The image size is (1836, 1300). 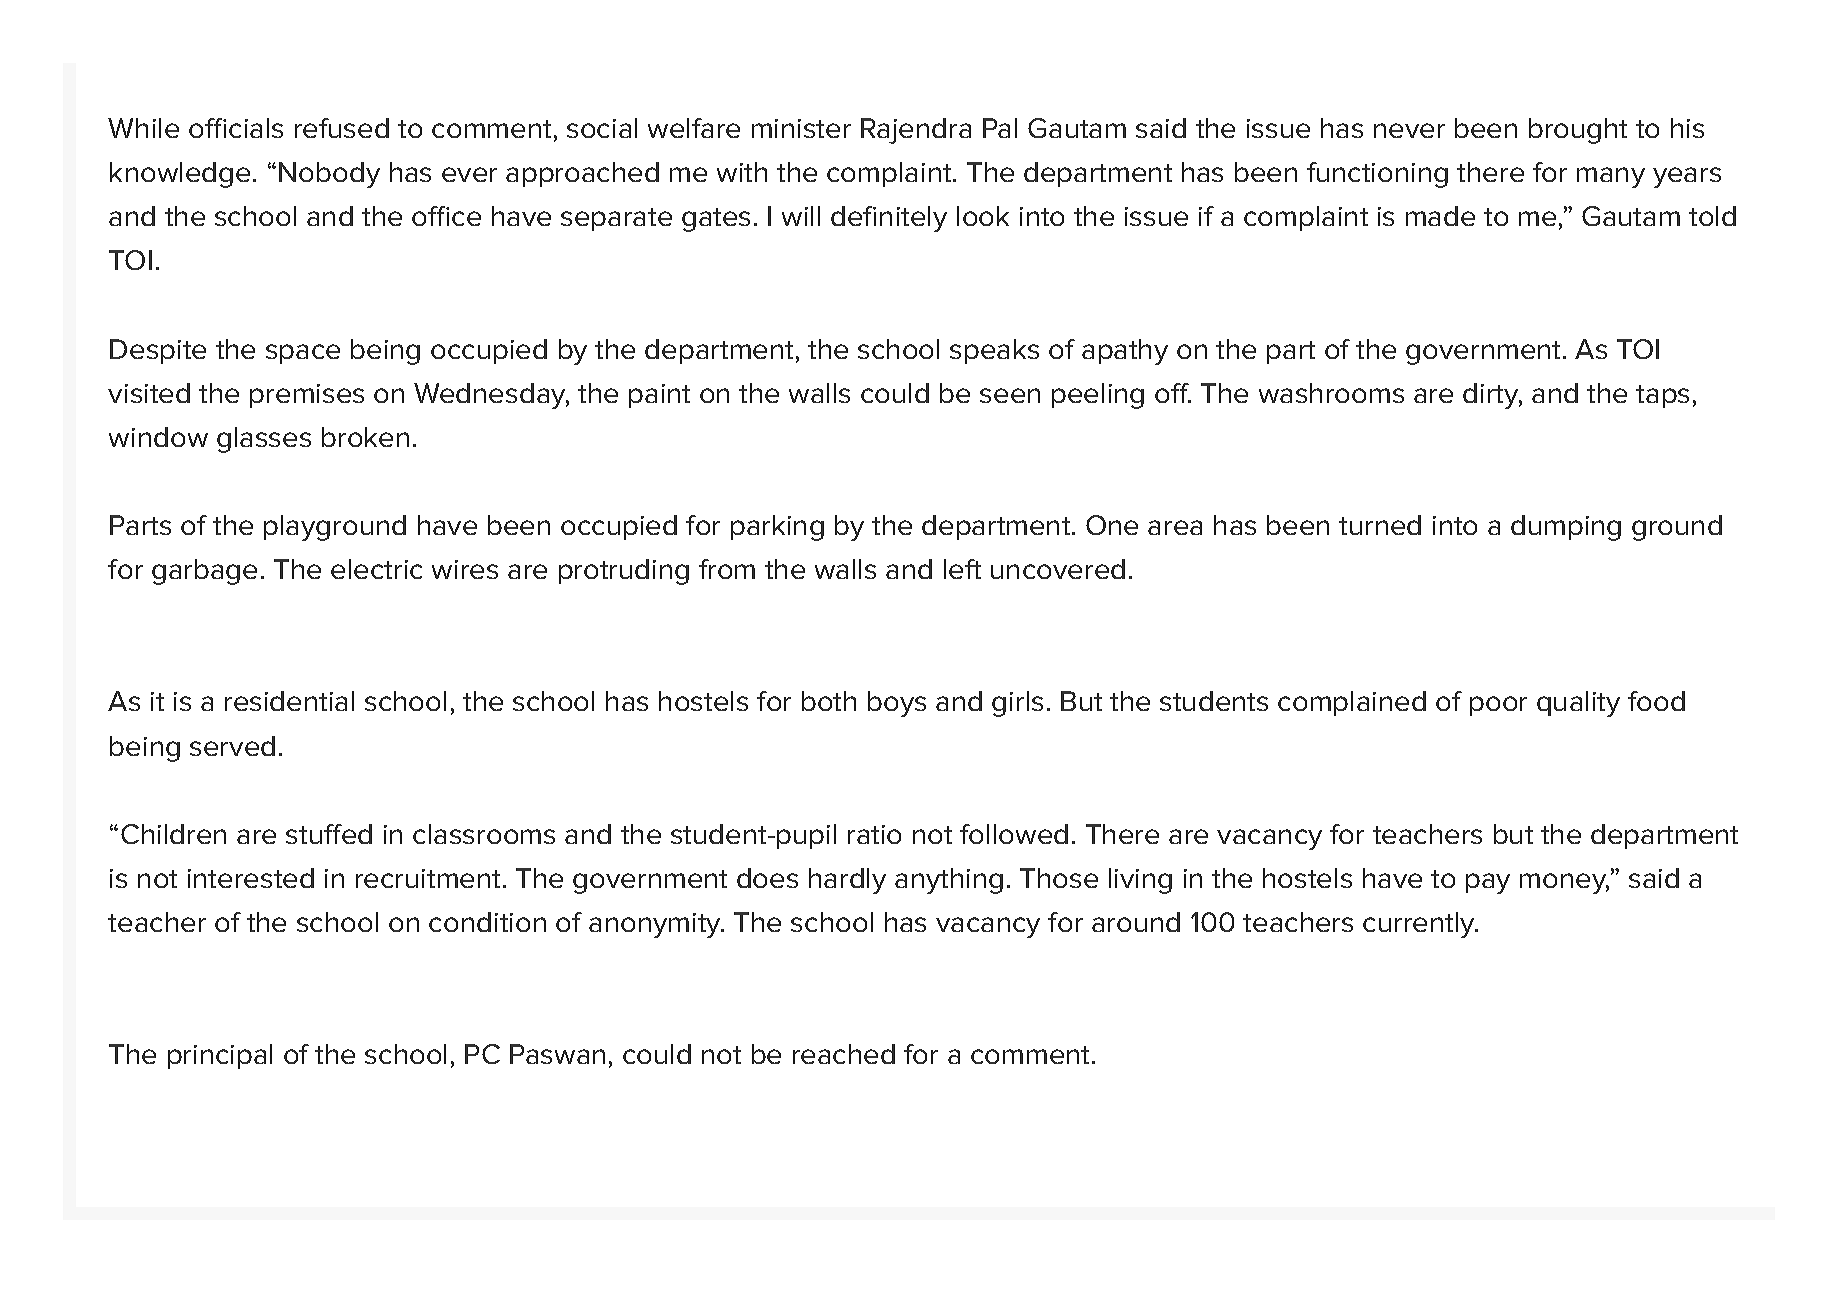 What do you see at coordinates (1662, 396) in the image?
I see `taps` at bounding box center [1662, 396].
